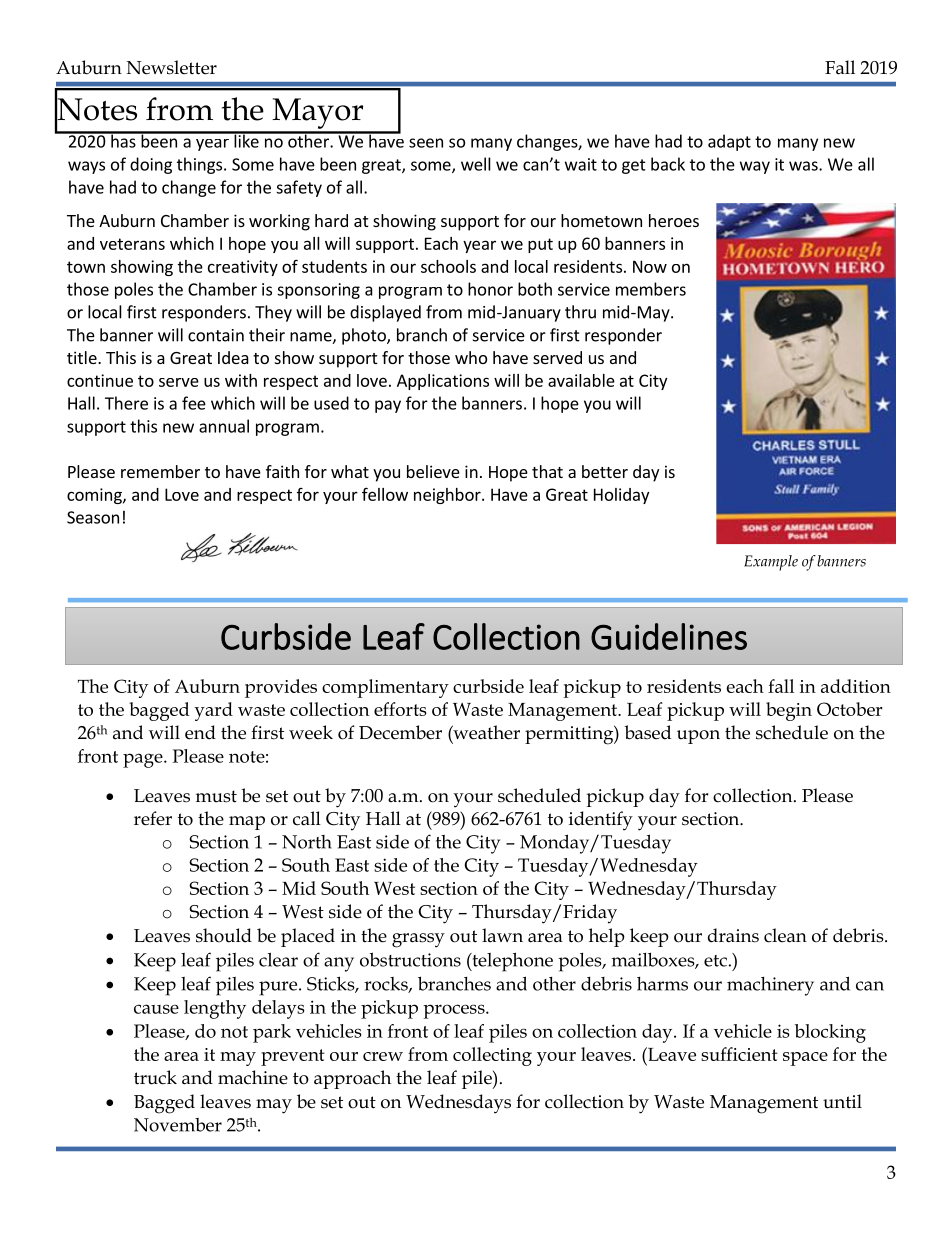 Image resolution: width=952 pixels, height=1233 pixels. What do you see at coordinates (426, 143) in the document?
I see `seen` at bounding box center [426, 143].
